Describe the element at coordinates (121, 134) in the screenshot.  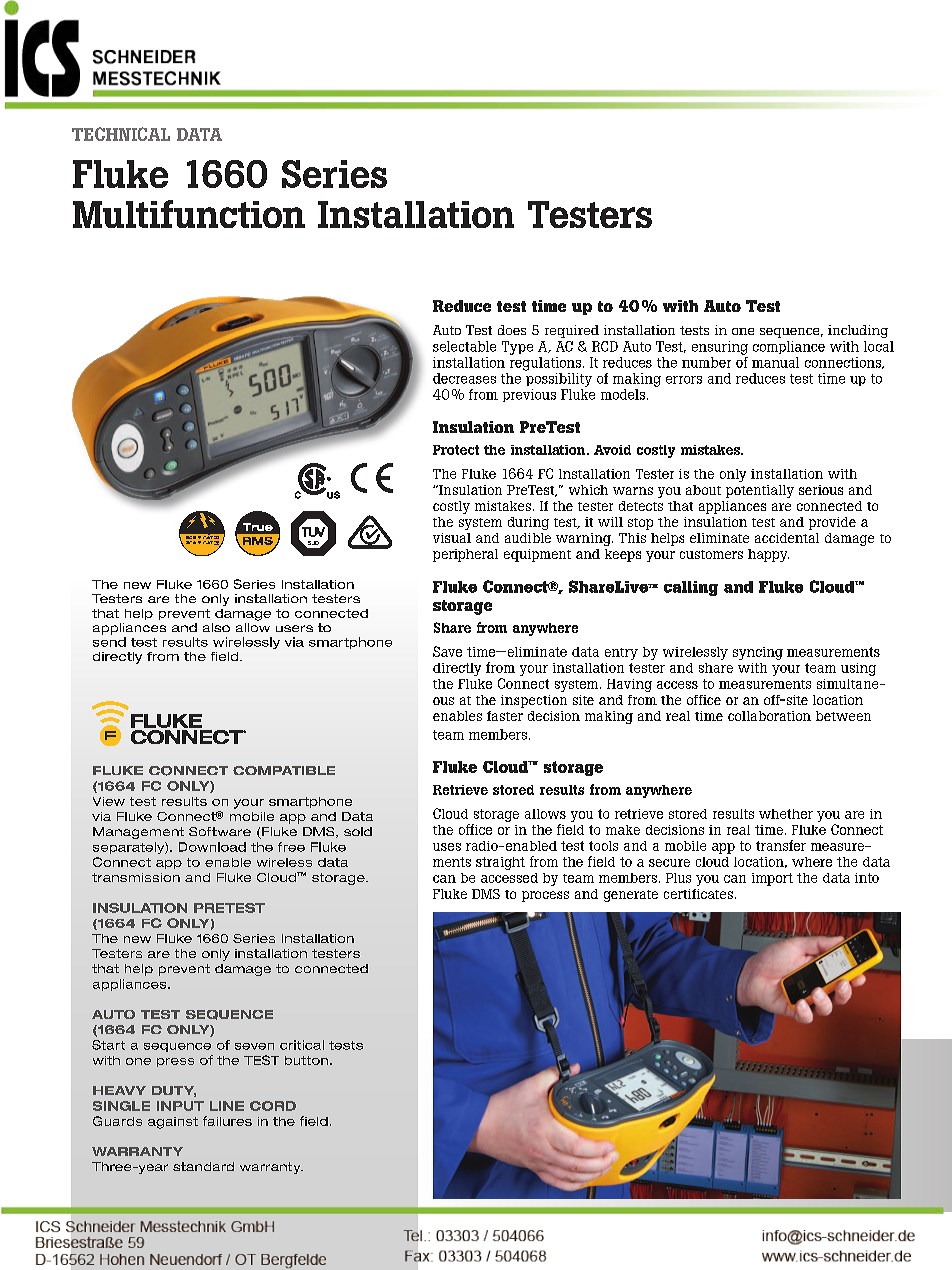
I see `TECHNICAL` at that location.
